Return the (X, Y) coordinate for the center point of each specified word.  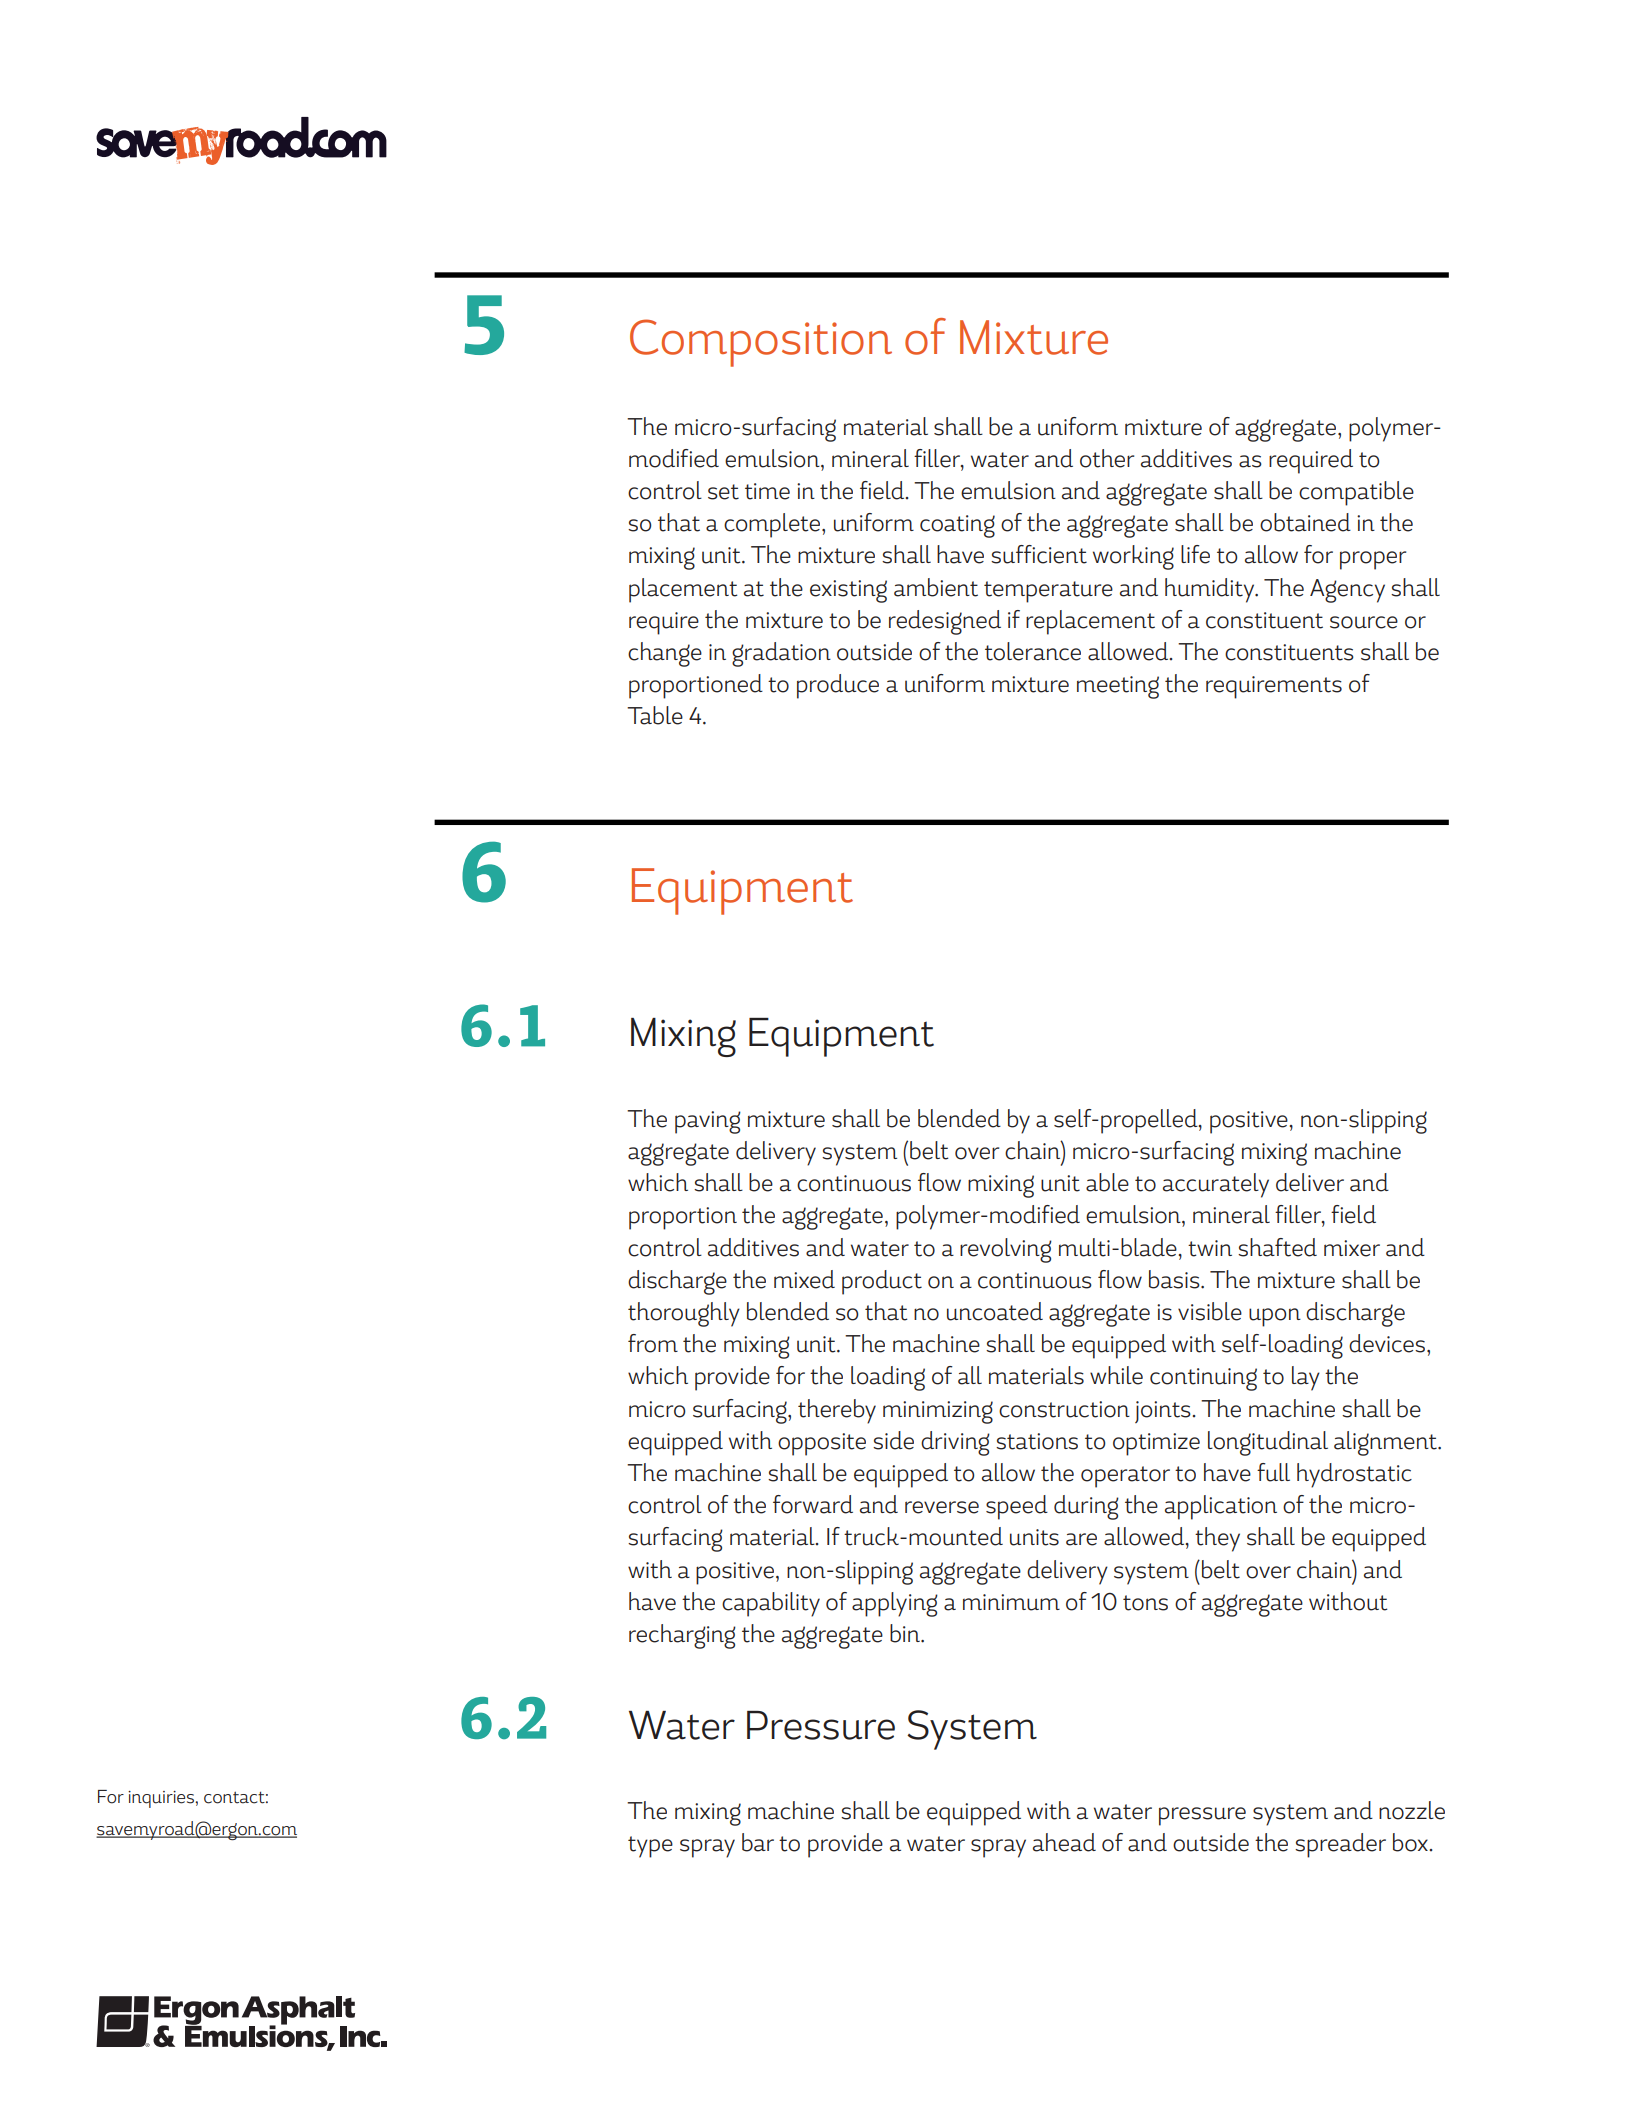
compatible (1356, 493)
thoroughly (684, 1314)
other (1107, 458)
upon (1275, 1317)
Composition (761, 343)
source (1364, 622)
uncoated (995, 1311)
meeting (1118, 687)
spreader (1340, 1845)
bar (758, 1842)
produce (838, 686)
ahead (1064, 1842)
